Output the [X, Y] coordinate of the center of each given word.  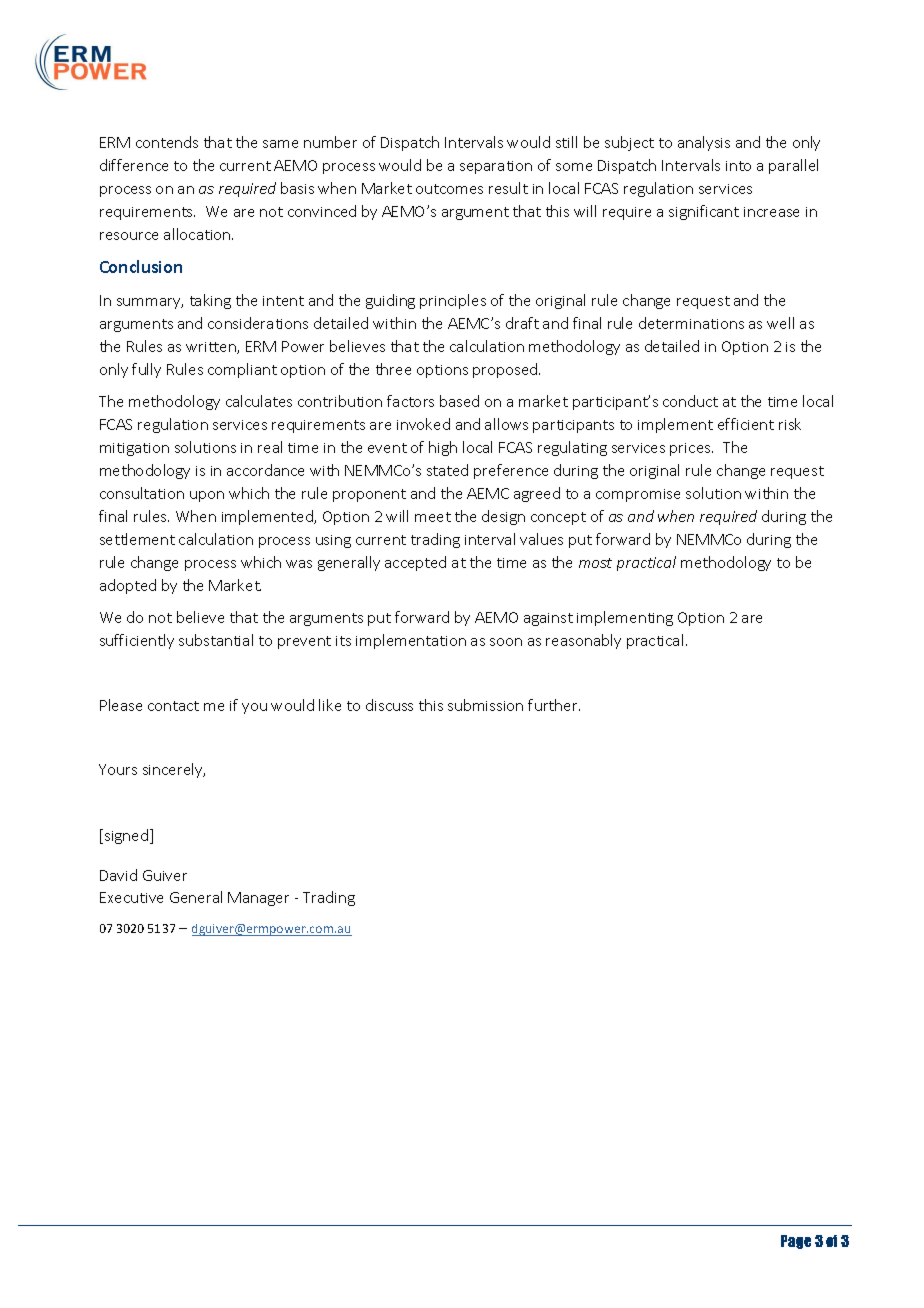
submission [485, 705]
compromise [638, 495]
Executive [131, 897]
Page [796, 1242]
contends [167, 142]
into [738, 166]
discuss [389, 705]
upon [207, 496]
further [554, 705]
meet [433, 517]
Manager [258, 899]
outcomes [449, 189]
